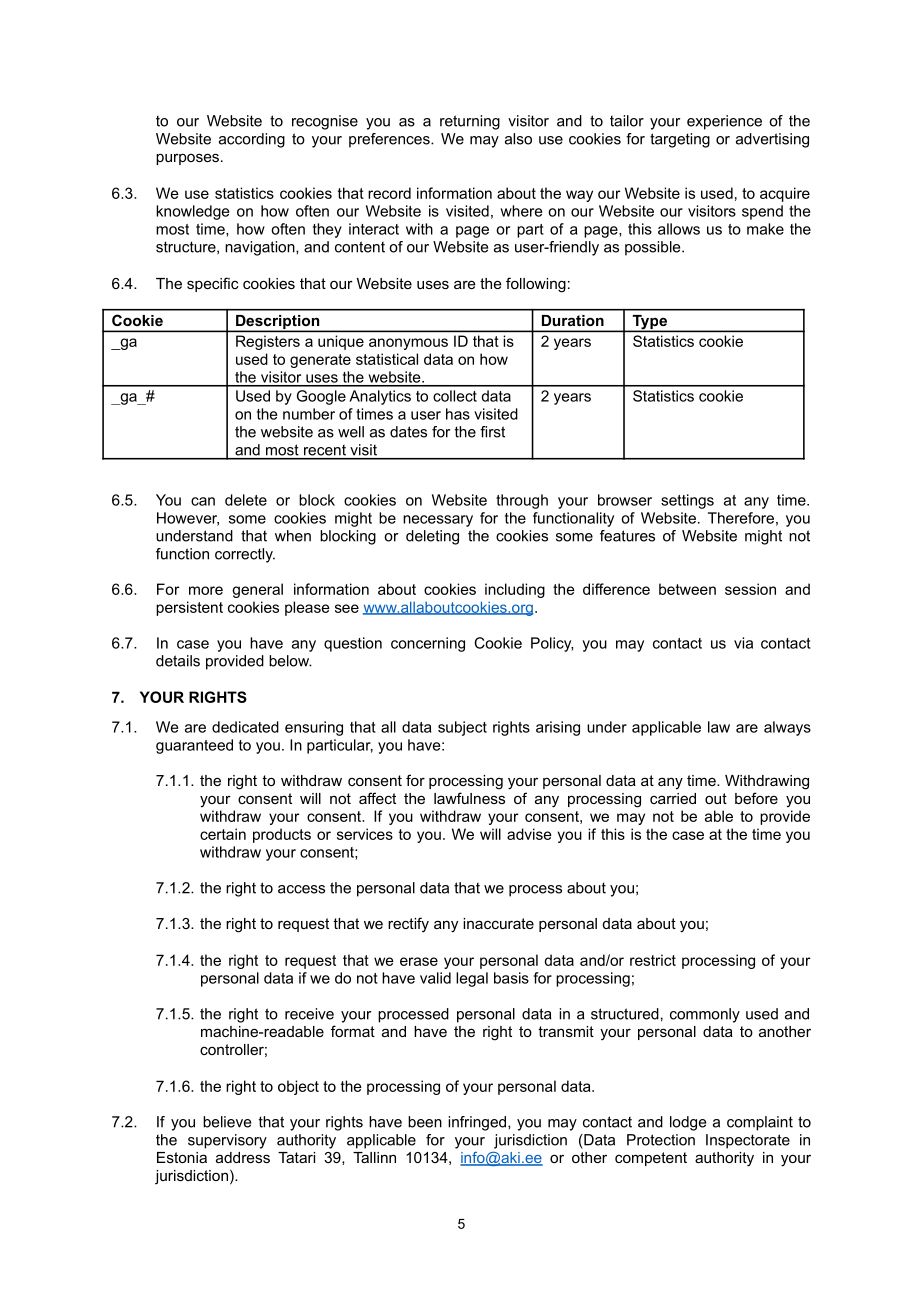  Describe the element at coordinates (529, 834) in the image. I see `advise` at that location.
